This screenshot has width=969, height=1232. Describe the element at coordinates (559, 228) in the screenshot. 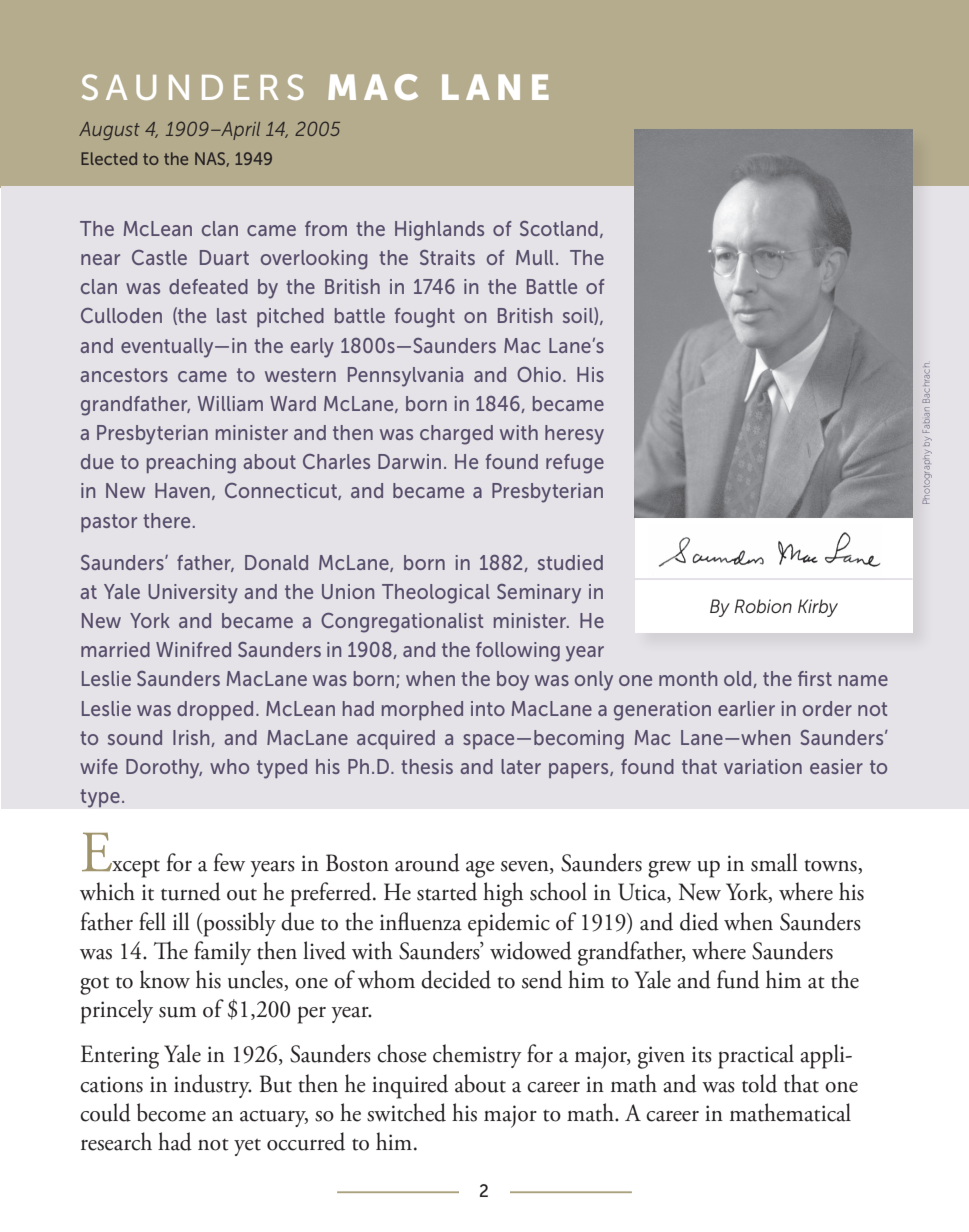

I see `Scotland` at that location.
